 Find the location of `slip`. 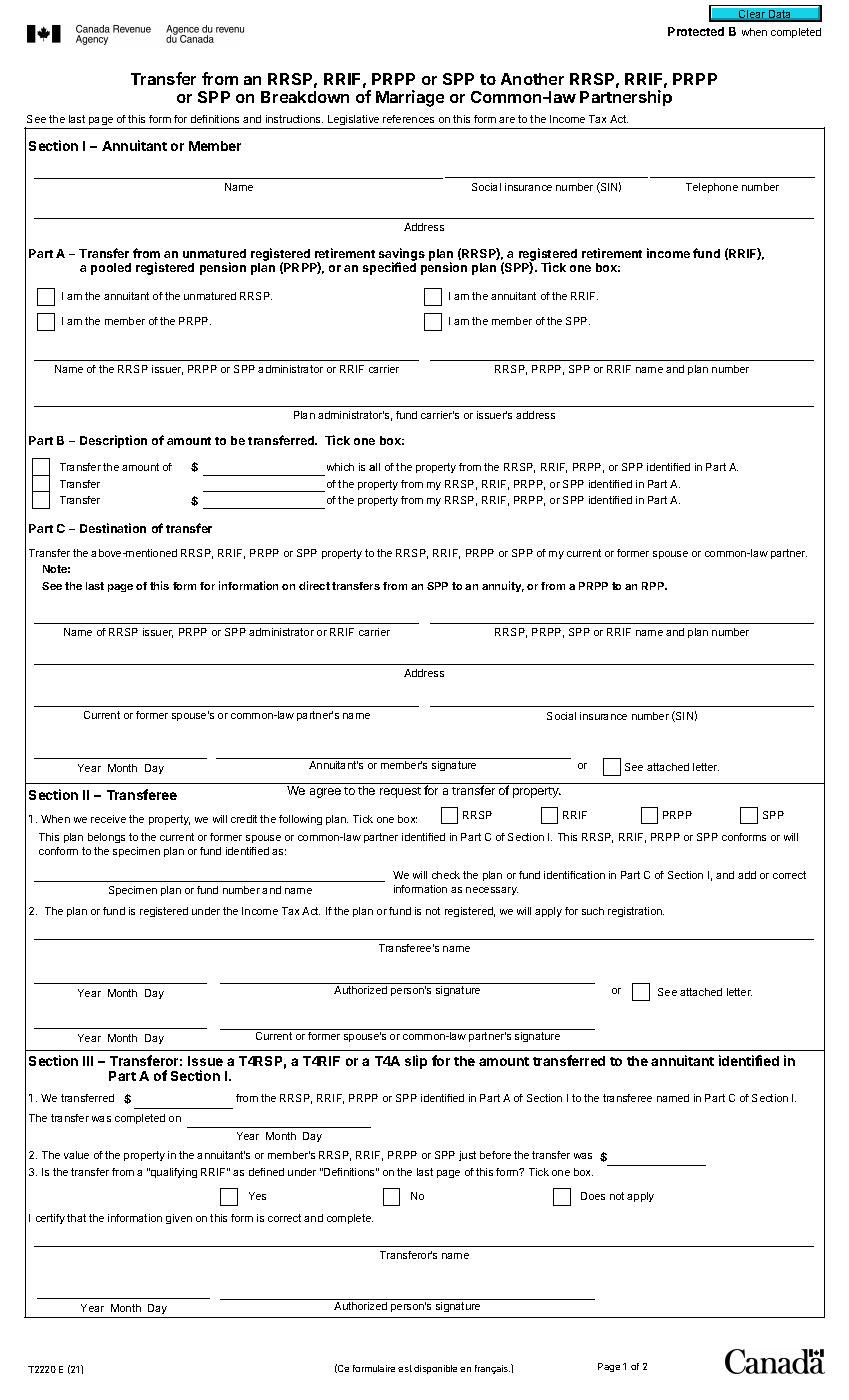

slip is located at coordinates (416, 1062).
